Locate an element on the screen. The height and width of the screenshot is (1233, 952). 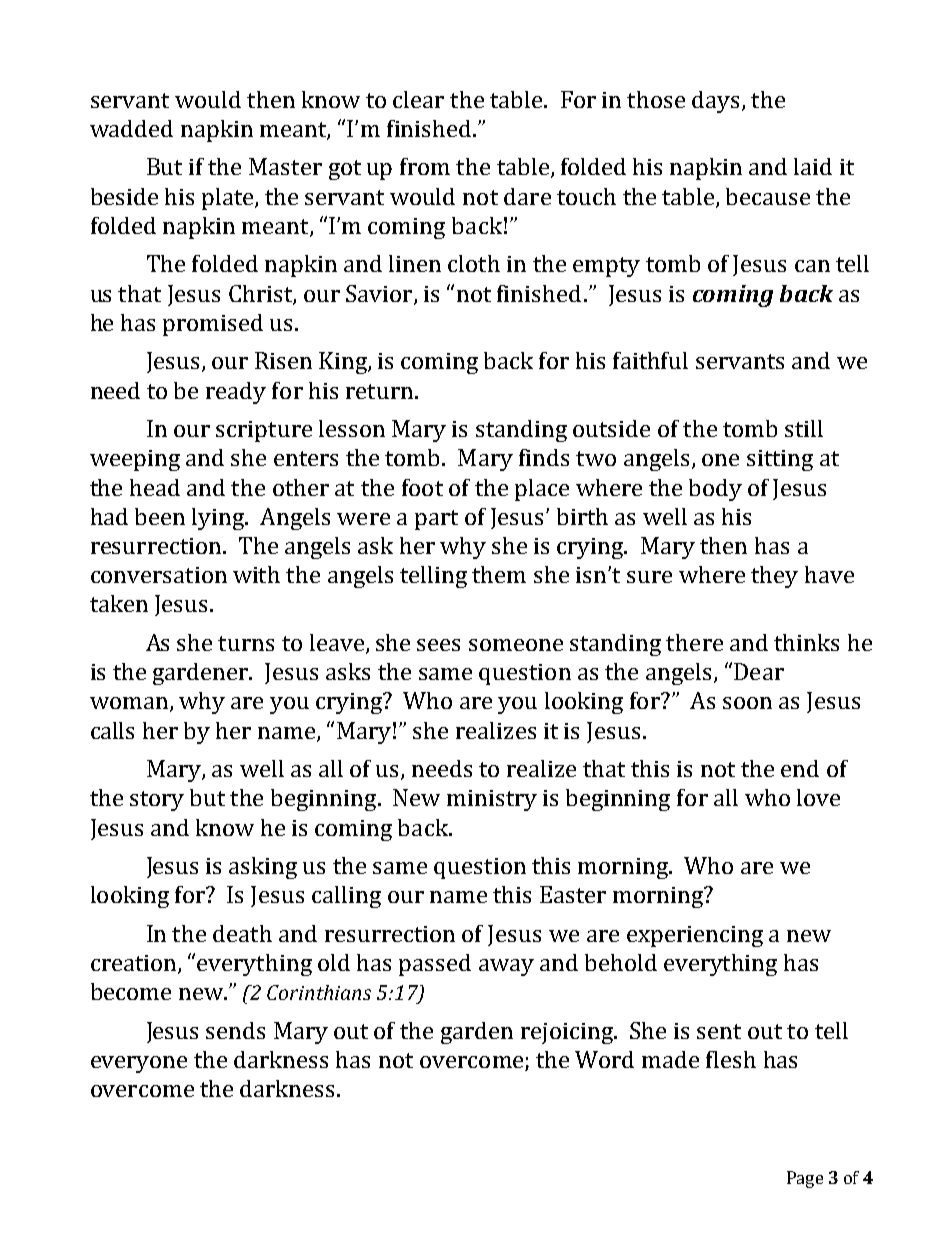
Page is located at coordinates (805, 1179).
